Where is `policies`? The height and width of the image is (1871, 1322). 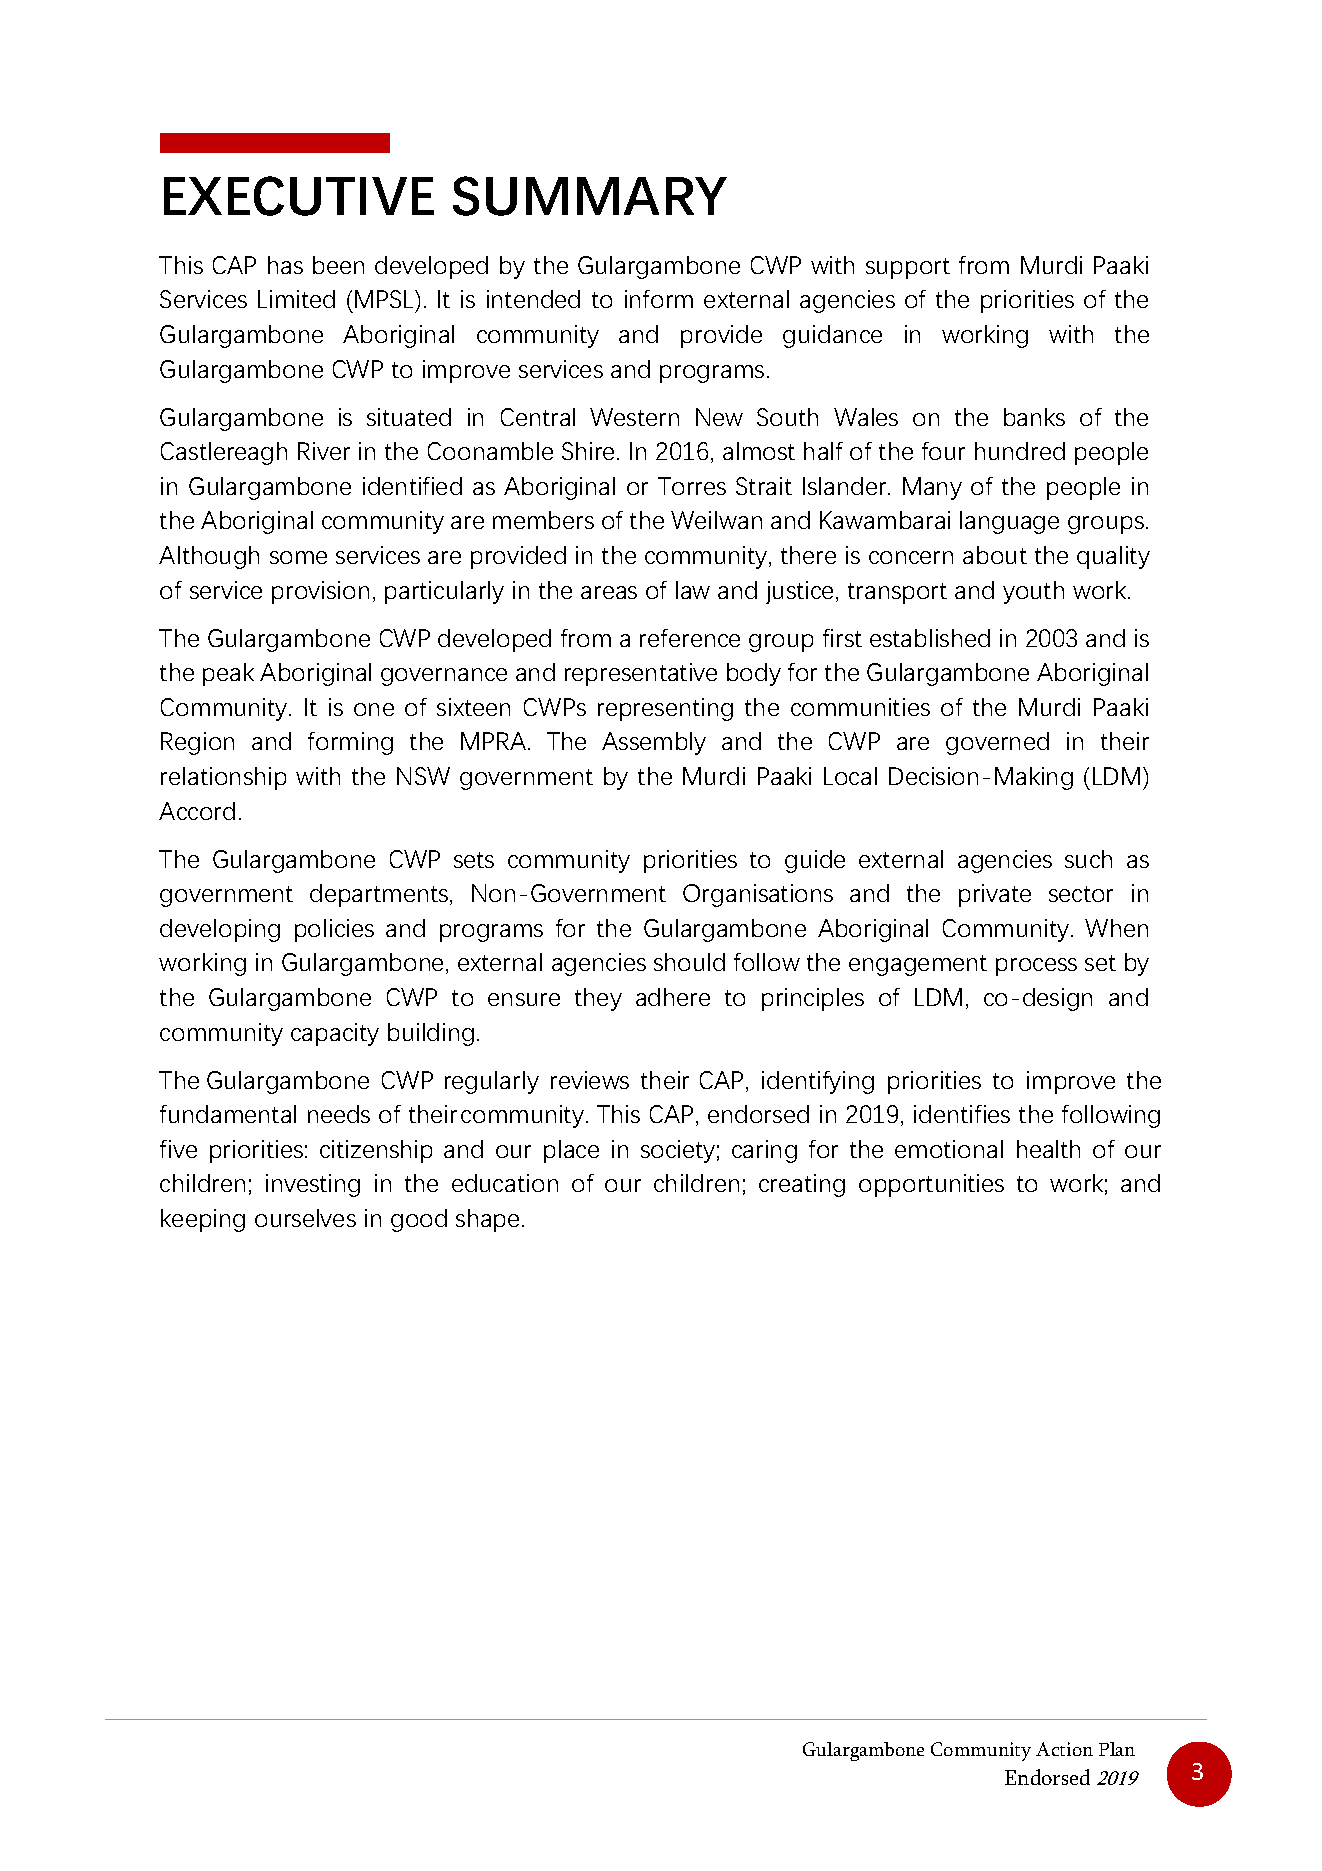 policies is located at coordinates (334, 930).
